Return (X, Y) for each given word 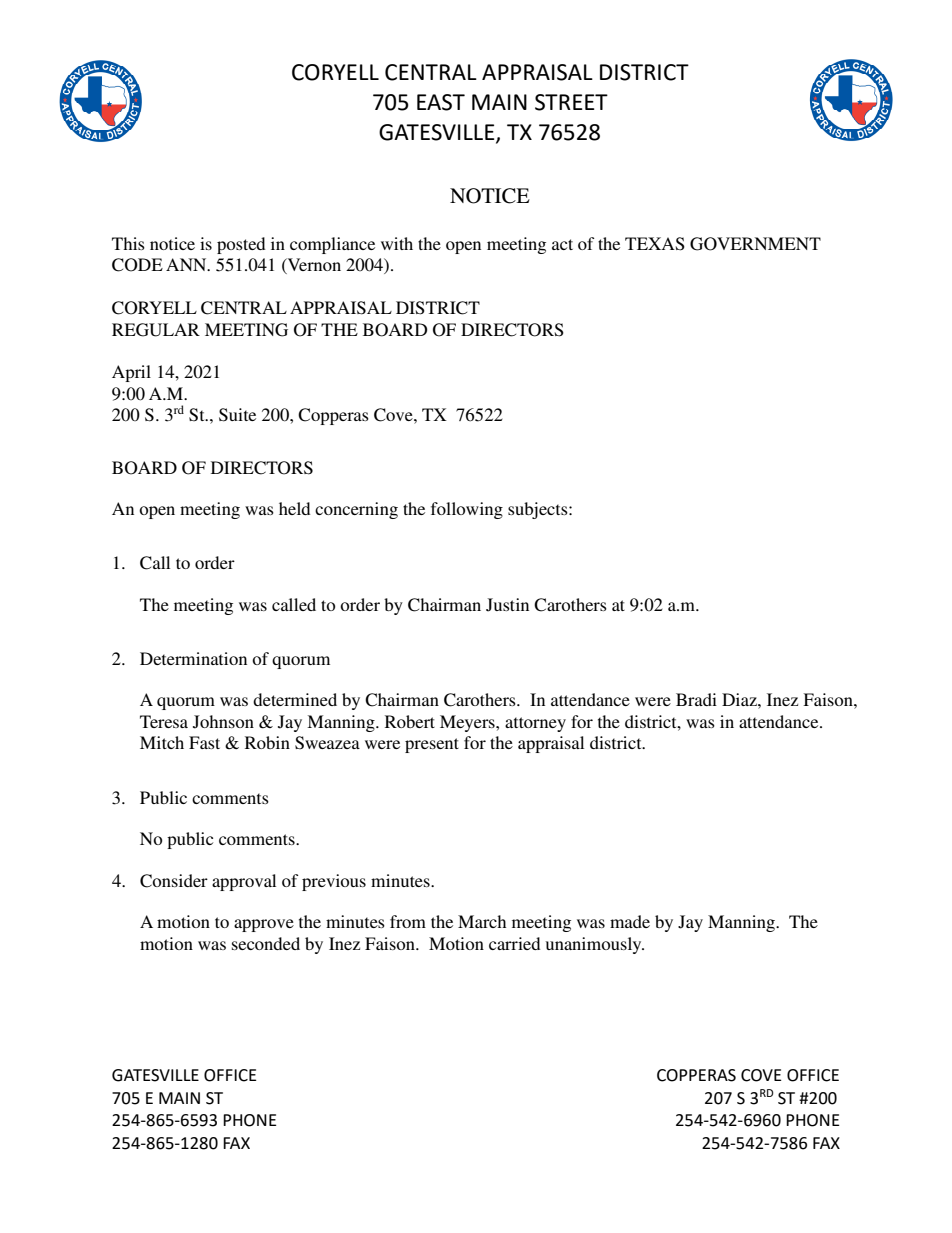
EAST (441, 102)
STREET (571, 102)
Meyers (468, 723)
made (630, 921)
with (397, 243)
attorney (535, 724)
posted (241, 245)
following (467, 510)
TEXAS (655, 244)
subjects (539, 510)
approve (264, 925)
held (294, 508)
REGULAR (156, 330)
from (408, 921)
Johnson (223, 722)
